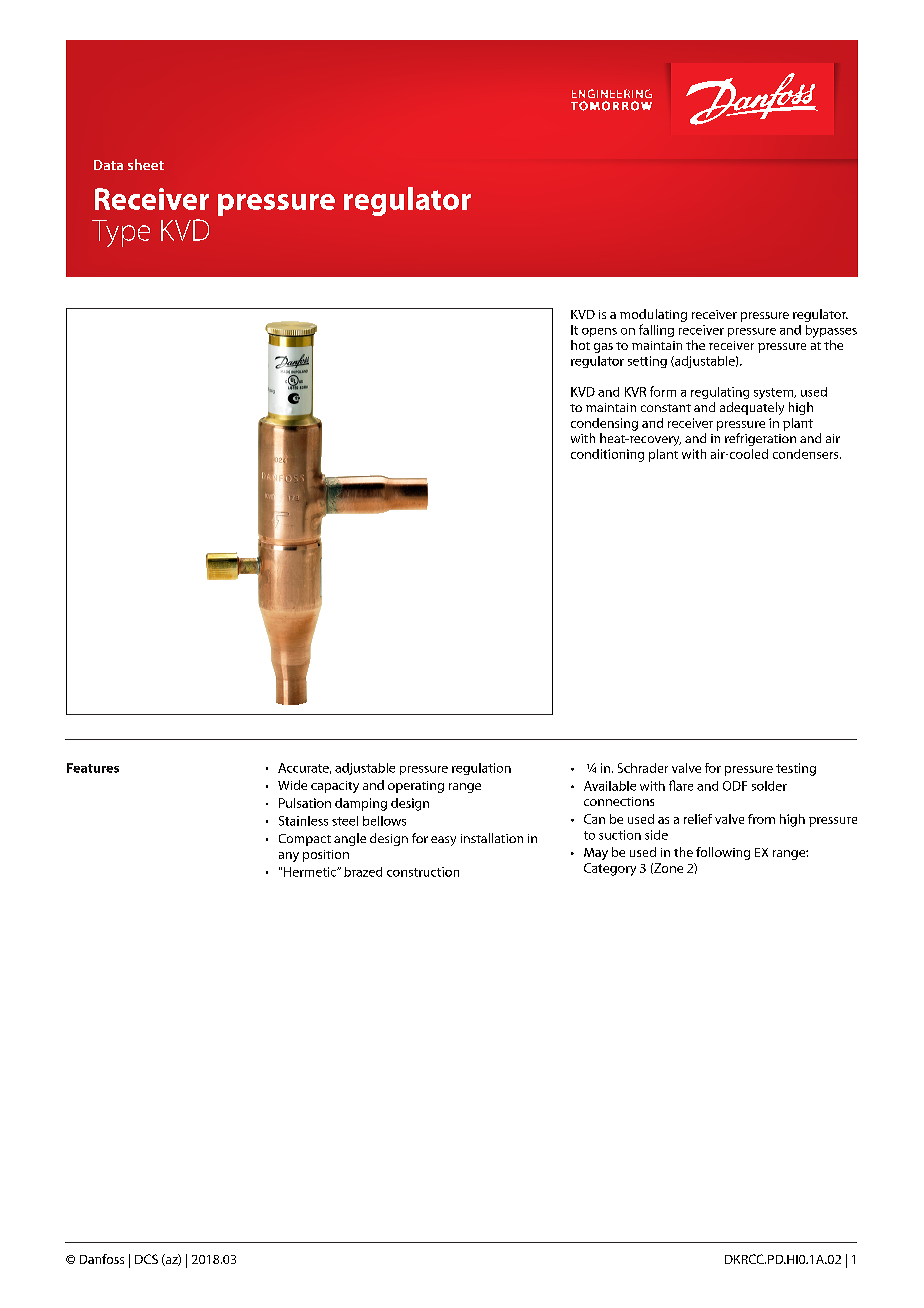 The image size is (924, 1308). Describe the element at coordinates (102, 1259) in the screenshot. I see `Danfoss` at that location.
